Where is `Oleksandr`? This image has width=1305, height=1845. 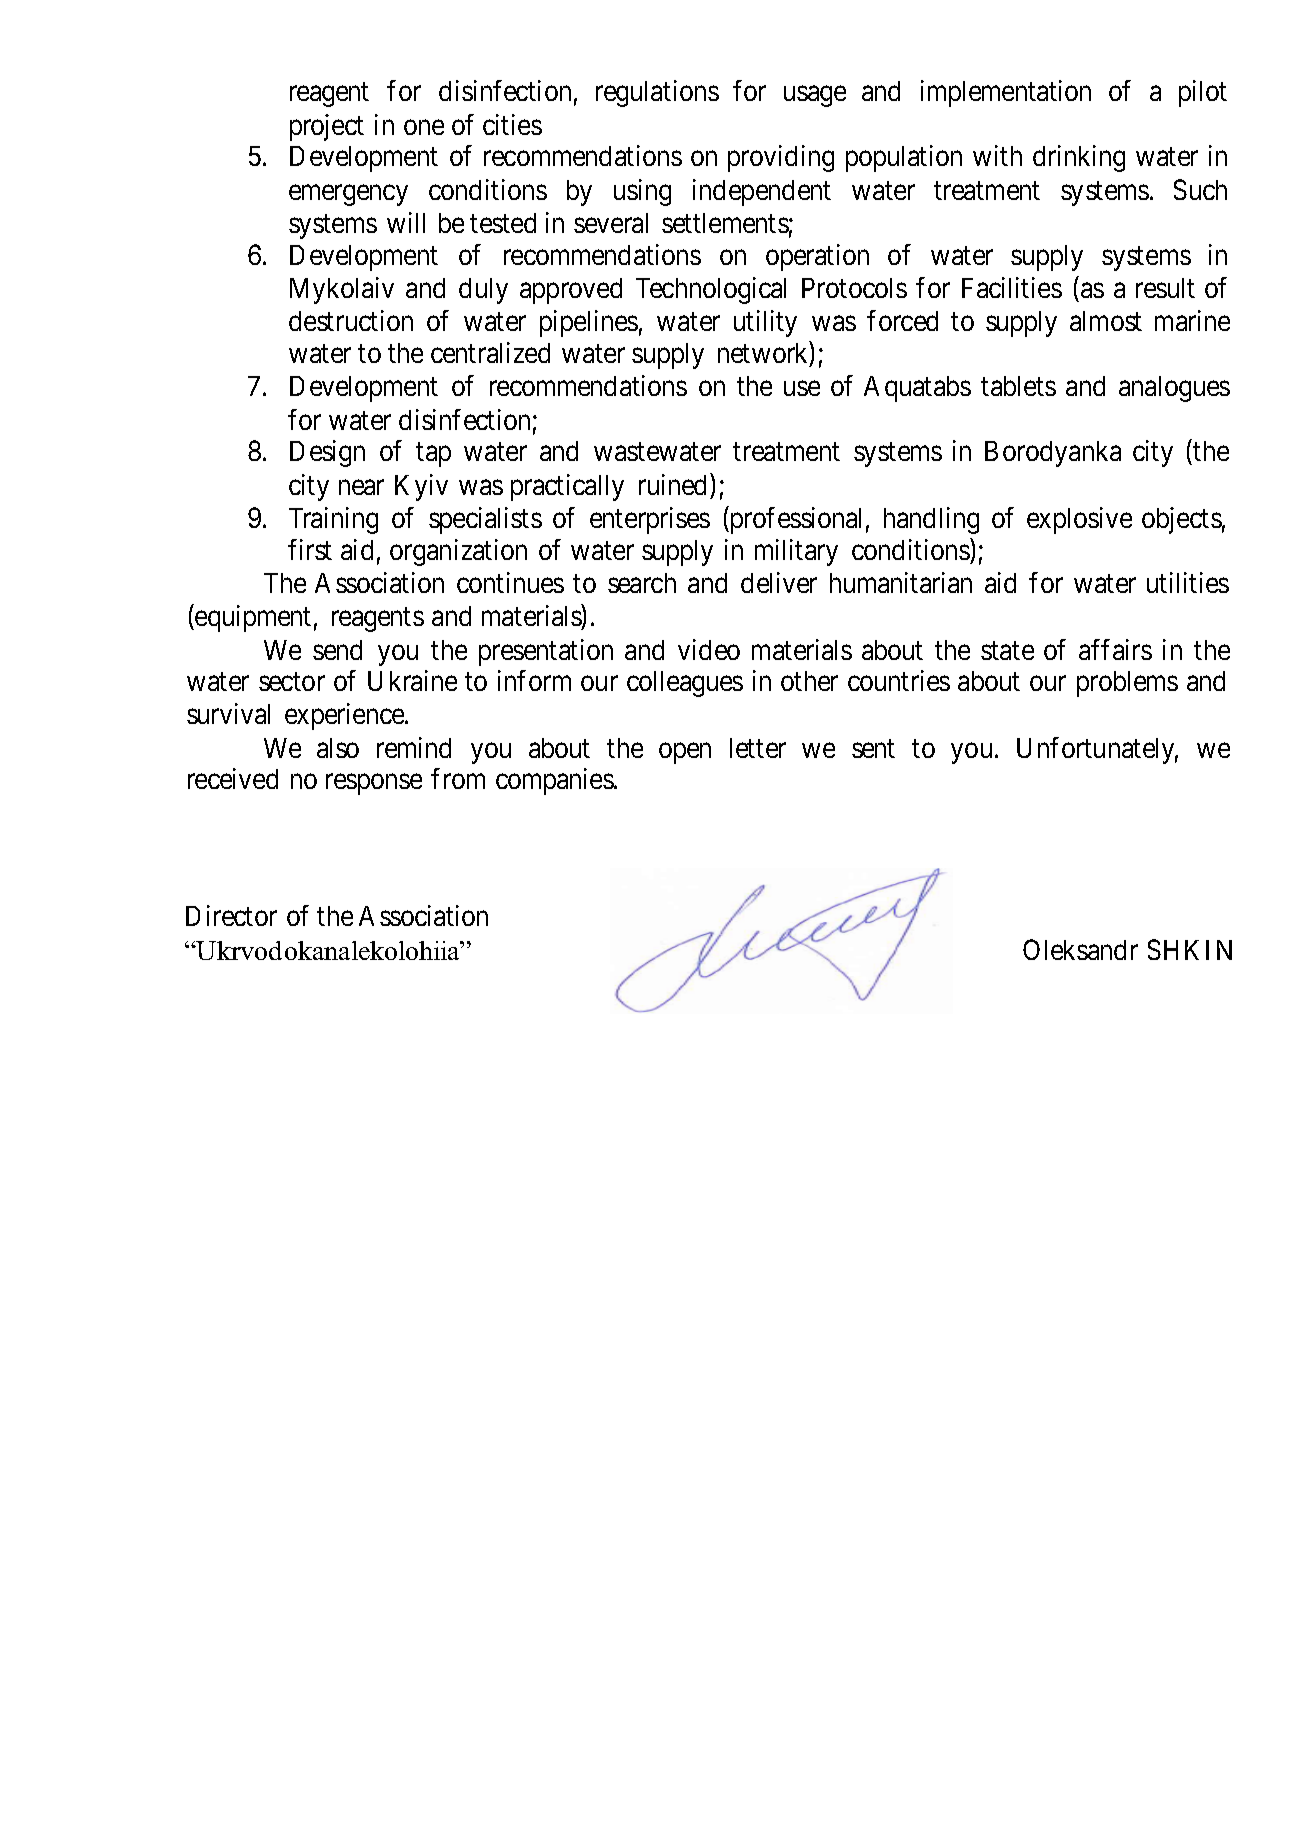
Oleksandr is located at coordinates (1080, 949).
